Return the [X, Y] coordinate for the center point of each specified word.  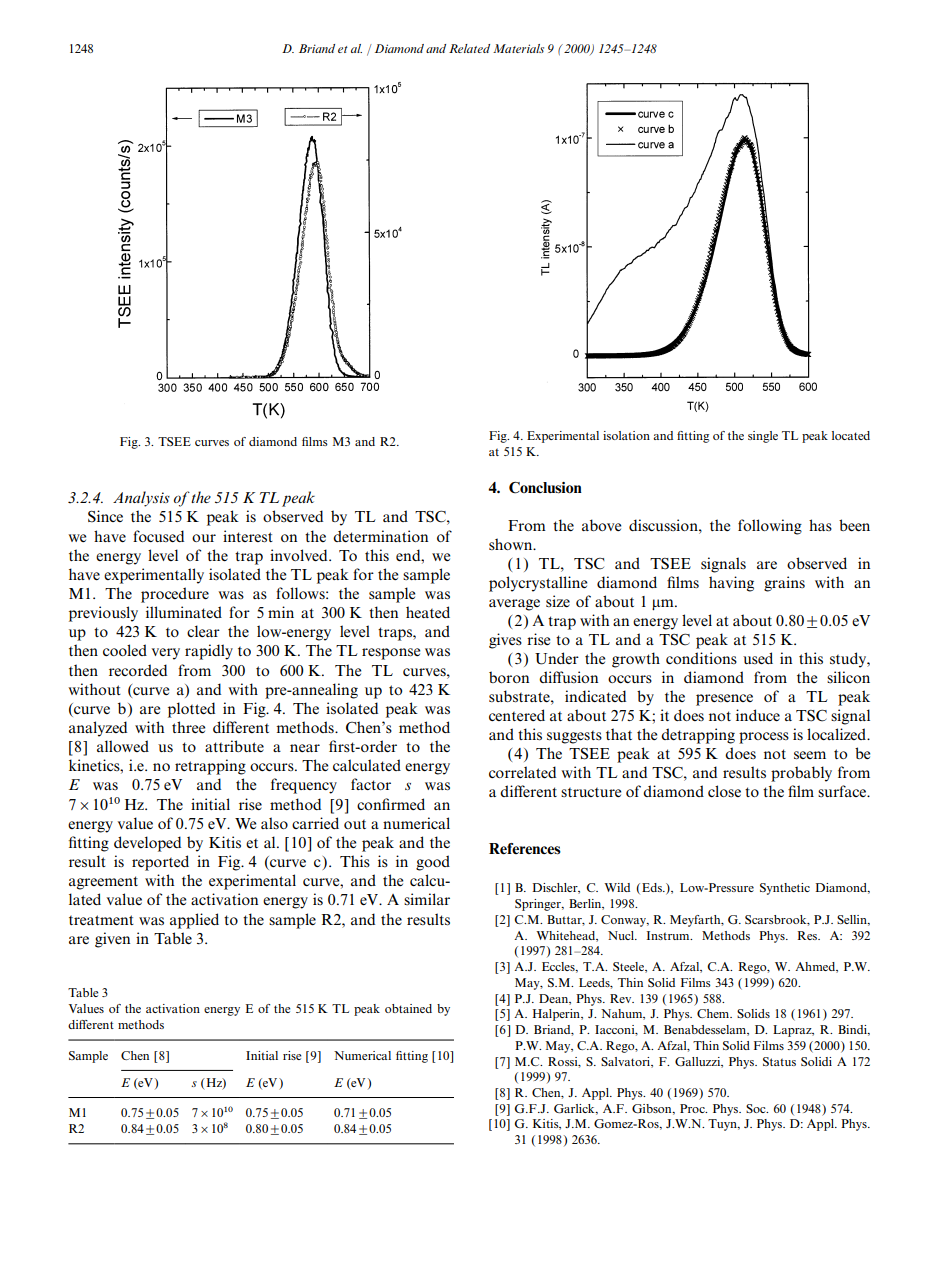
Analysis [141, 499]
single [763, 437]
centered [517, 715]
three [188, 727]
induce [758, 715]
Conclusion [545, 488]
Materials [518, 48]
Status [779, 1061]
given [112, 940]
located [851, 435]
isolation [626, 435]
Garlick [575, 1109]
